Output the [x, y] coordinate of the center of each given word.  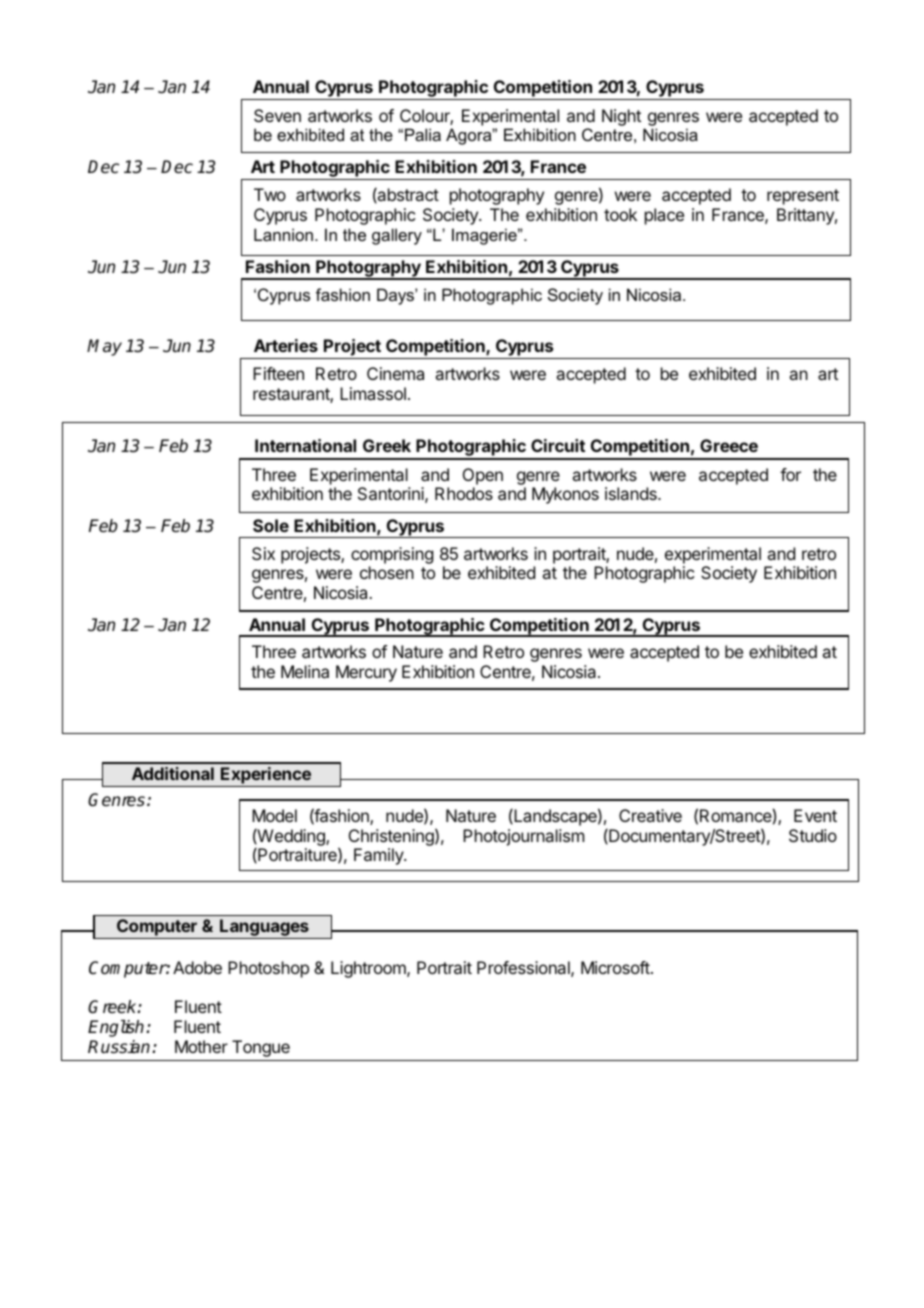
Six [263, 553]
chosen [387, 572]
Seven [277, 115]
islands [632, 493]
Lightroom [369, 969]
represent [803, 197]
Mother [201, 1046]
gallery [397, 236]
